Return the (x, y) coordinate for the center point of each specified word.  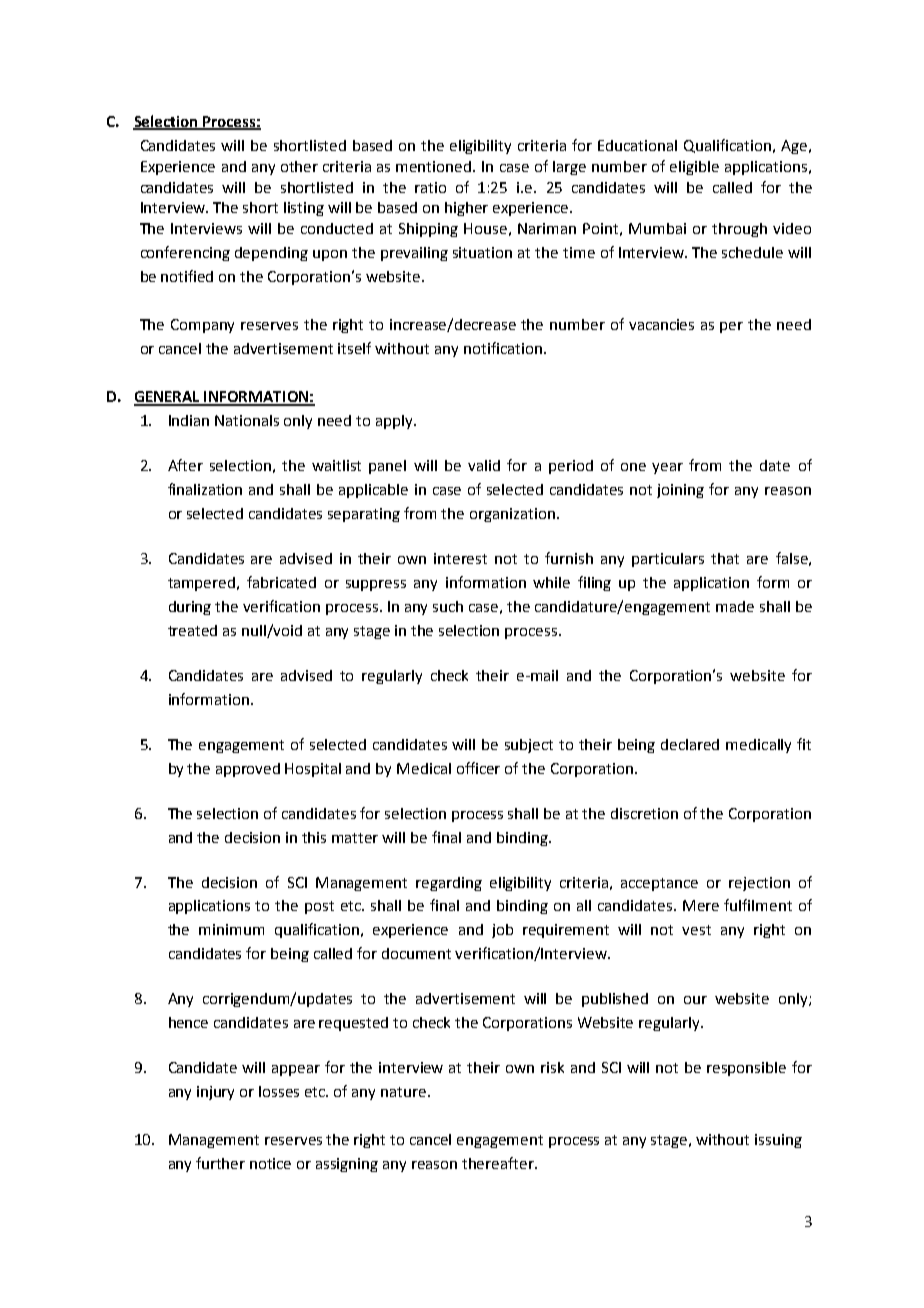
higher (466, 209)
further (220, 1163)
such (448, 606)
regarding (449, 884)
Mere (701, 905)
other (299, 166)
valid (484, 465)
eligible (694, 168)
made (735, 606)
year (667, 468)
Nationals (247, 420)
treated (192, 630)
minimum (231, 929)
